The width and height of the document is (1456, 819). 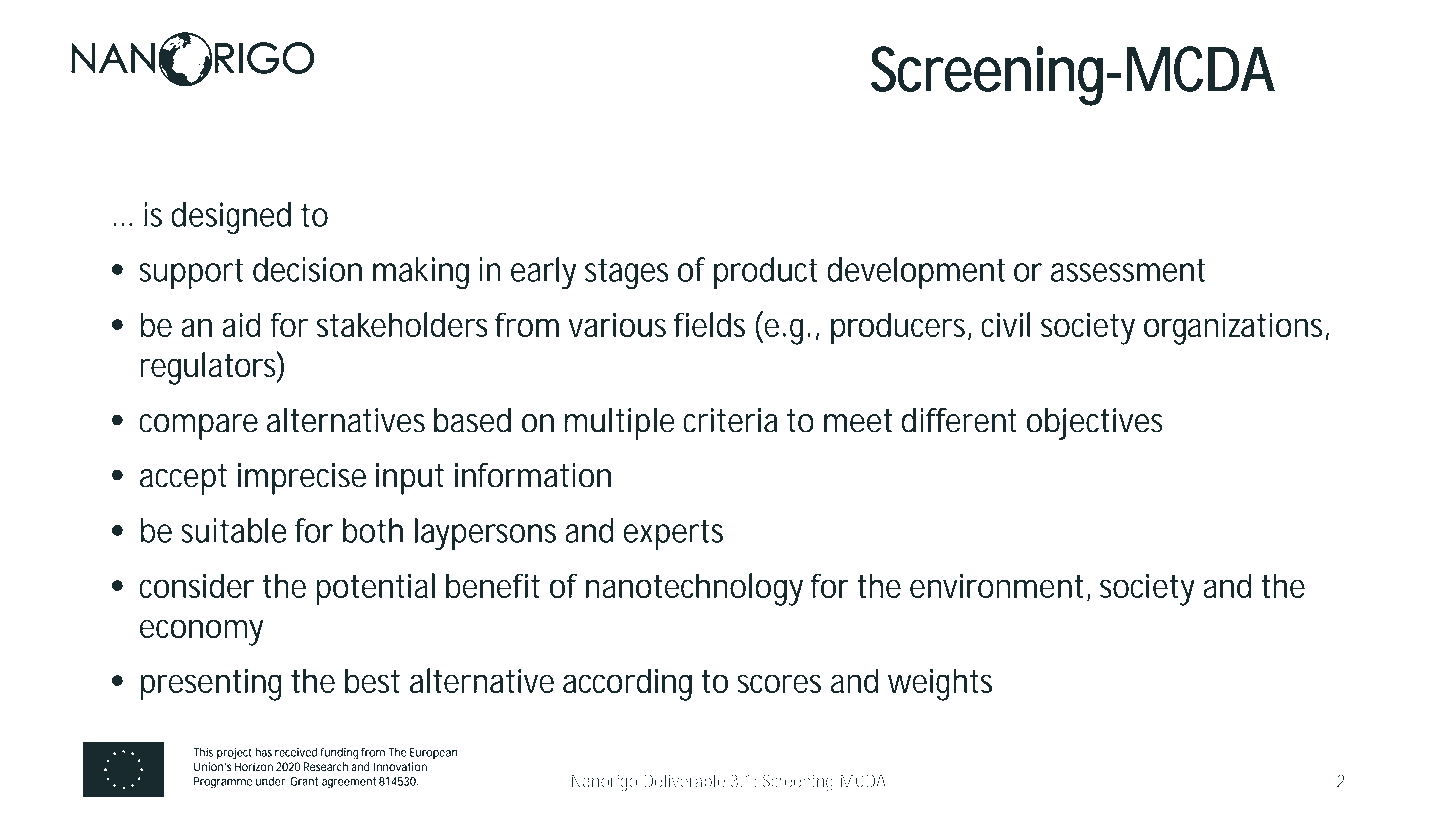 What do you see at coordinates (325, 767) in the document?
I see `Research` at bounding box center [325, 767].
